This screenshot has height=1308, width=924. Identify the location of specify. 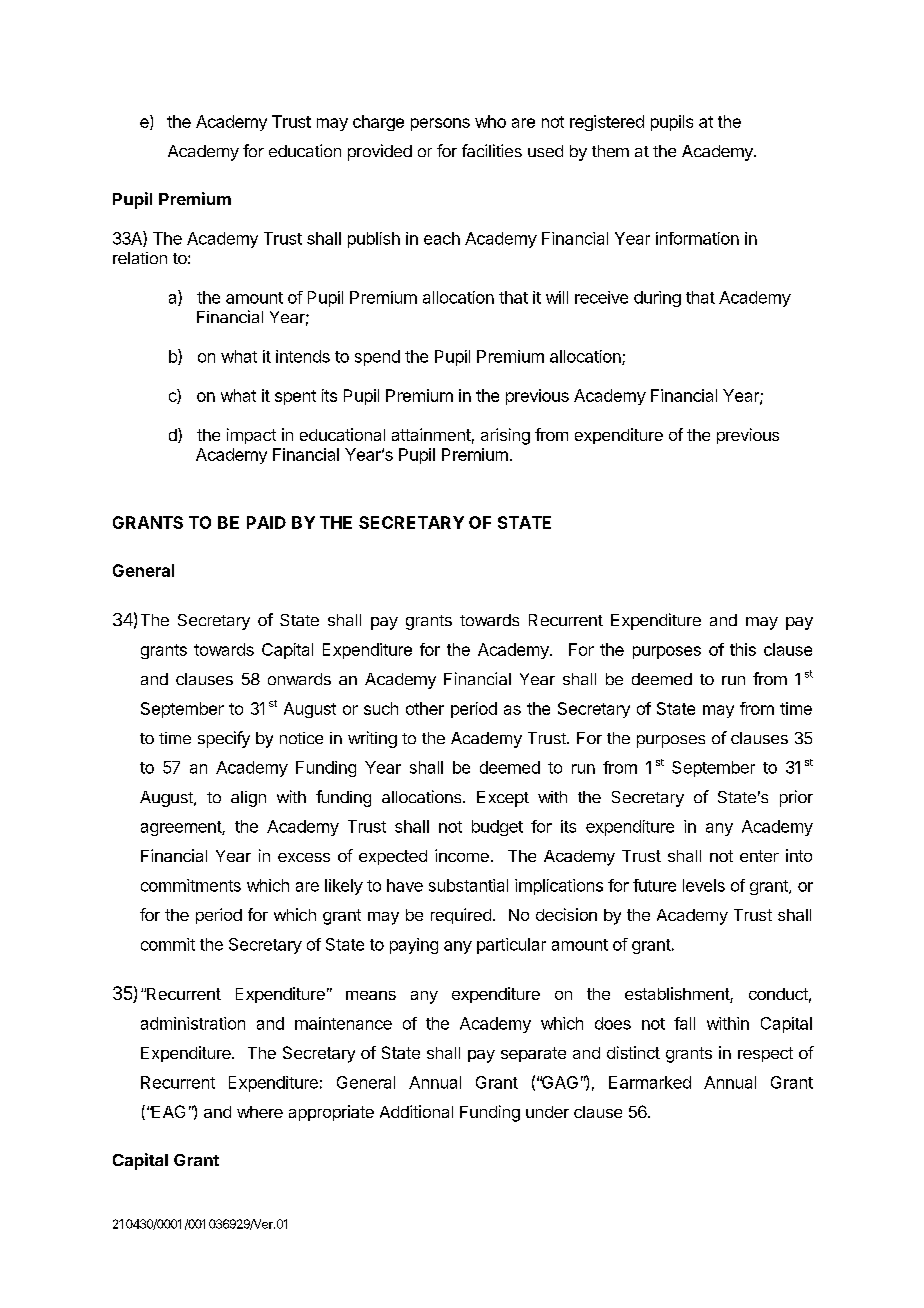
(224, 739).
